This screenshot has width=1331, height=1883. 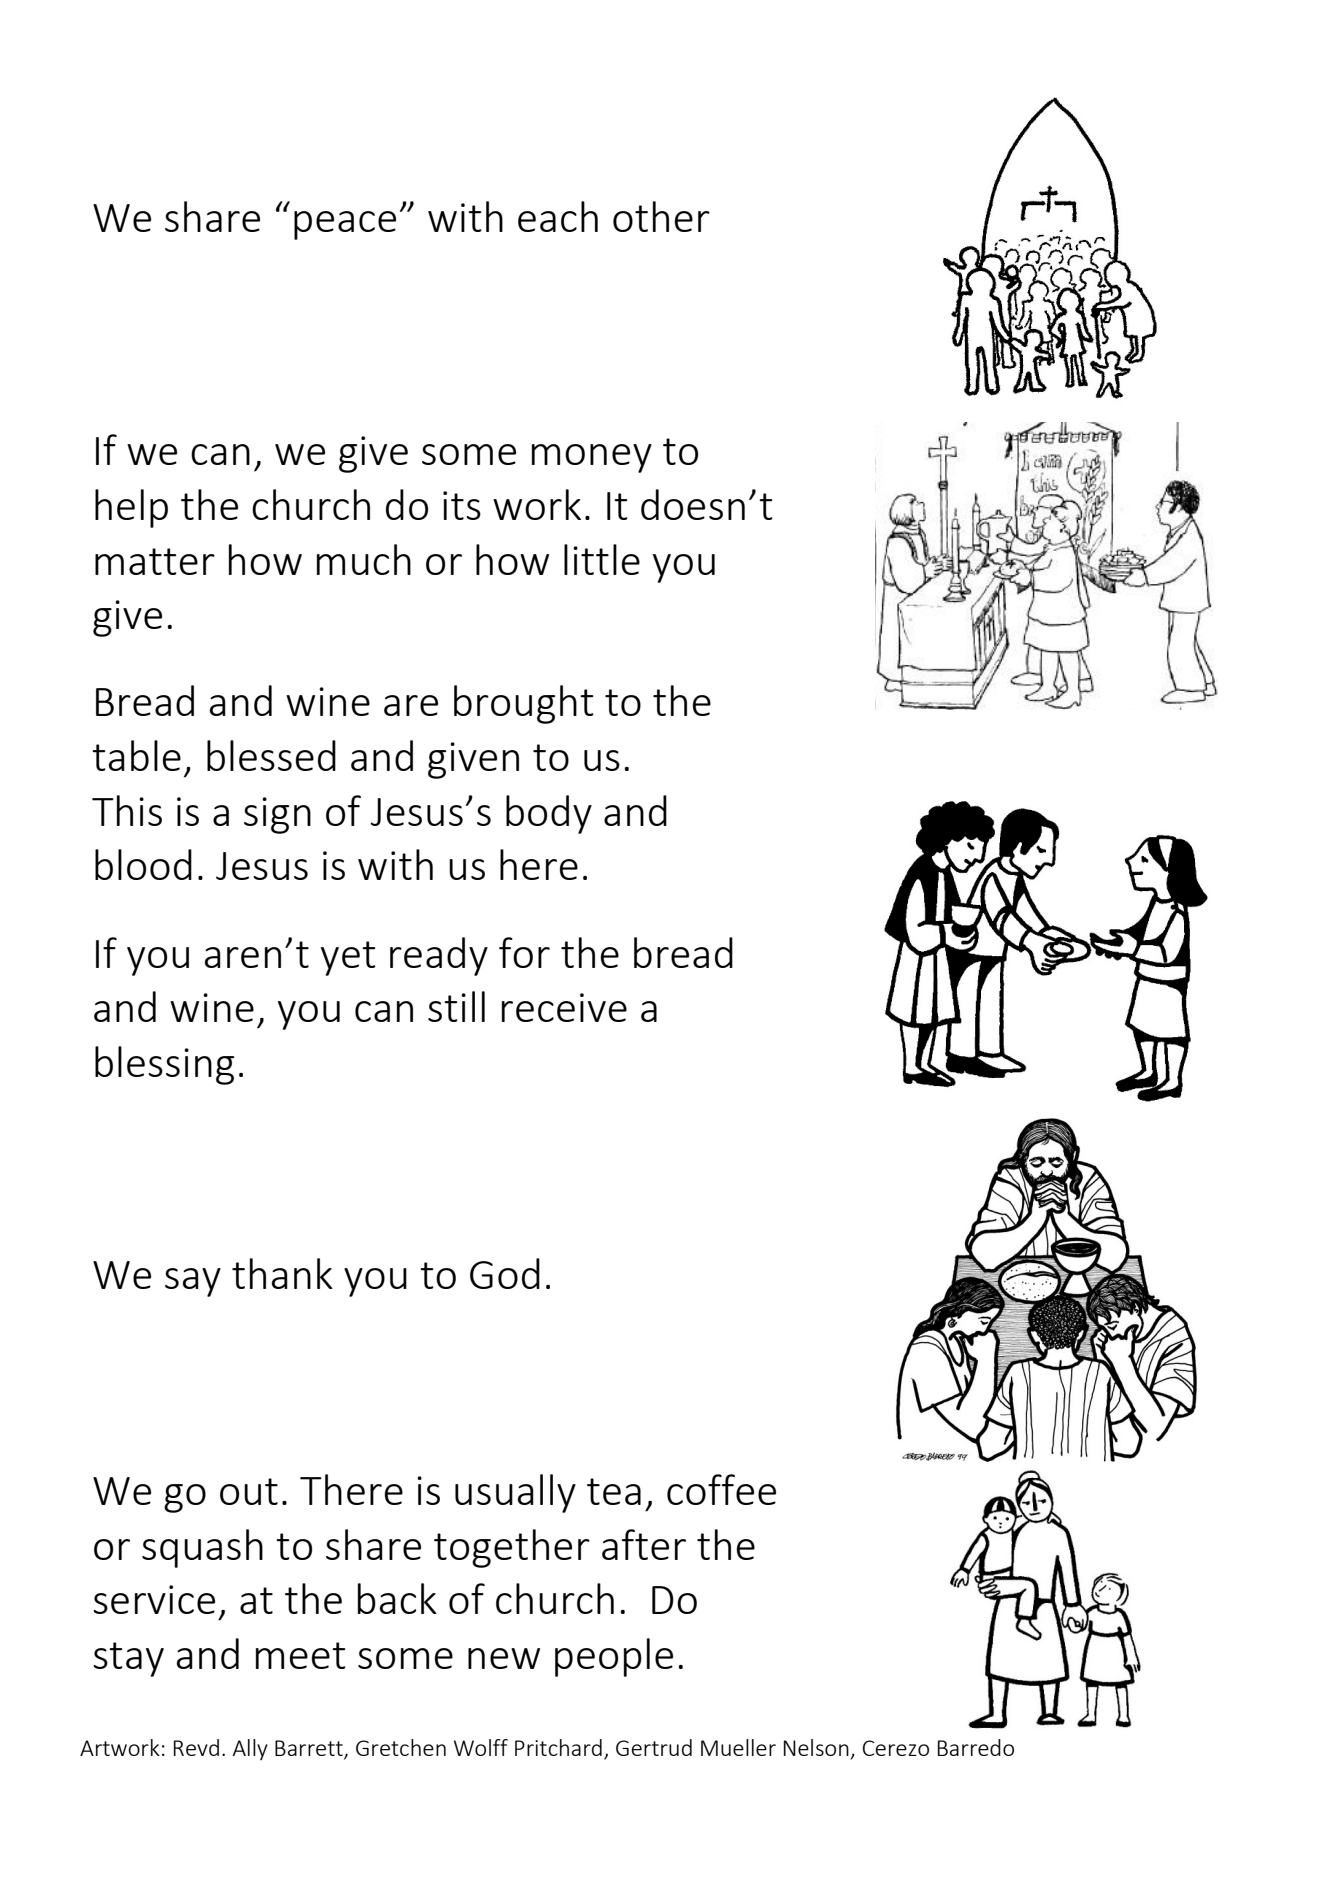 I want to click on stay, so click(x=128, y=1659).
